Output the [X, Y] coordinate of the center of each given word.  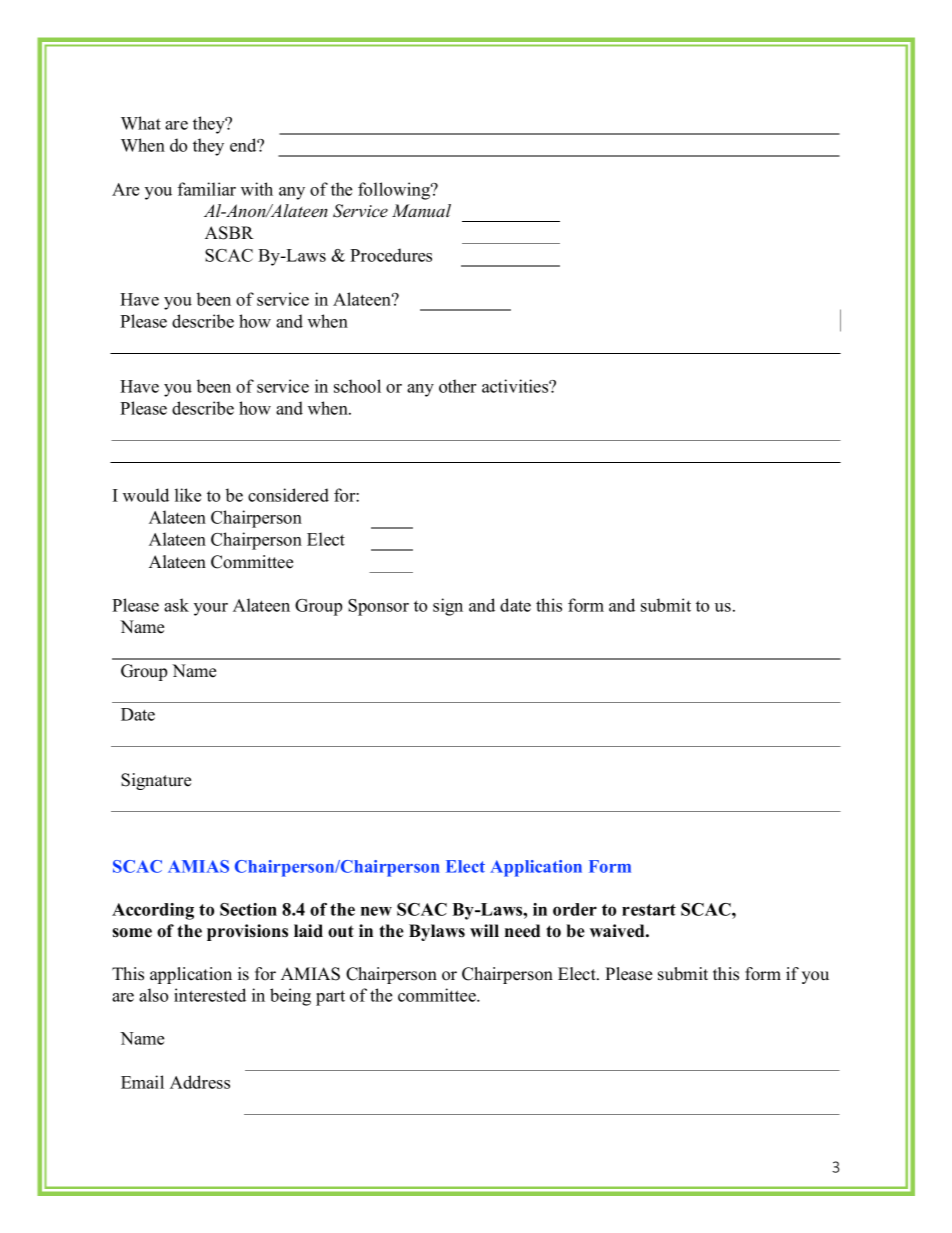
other [457, 386]
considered [288, 495]
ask [176, 605]
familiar [207, 189]
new [376, 911]
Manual [421, 210]
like [188, 495]
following [395, 191]
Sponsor [378, 607]
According [153, 911]
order [575, 909]
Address [200, 1082]
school [357, 386]
